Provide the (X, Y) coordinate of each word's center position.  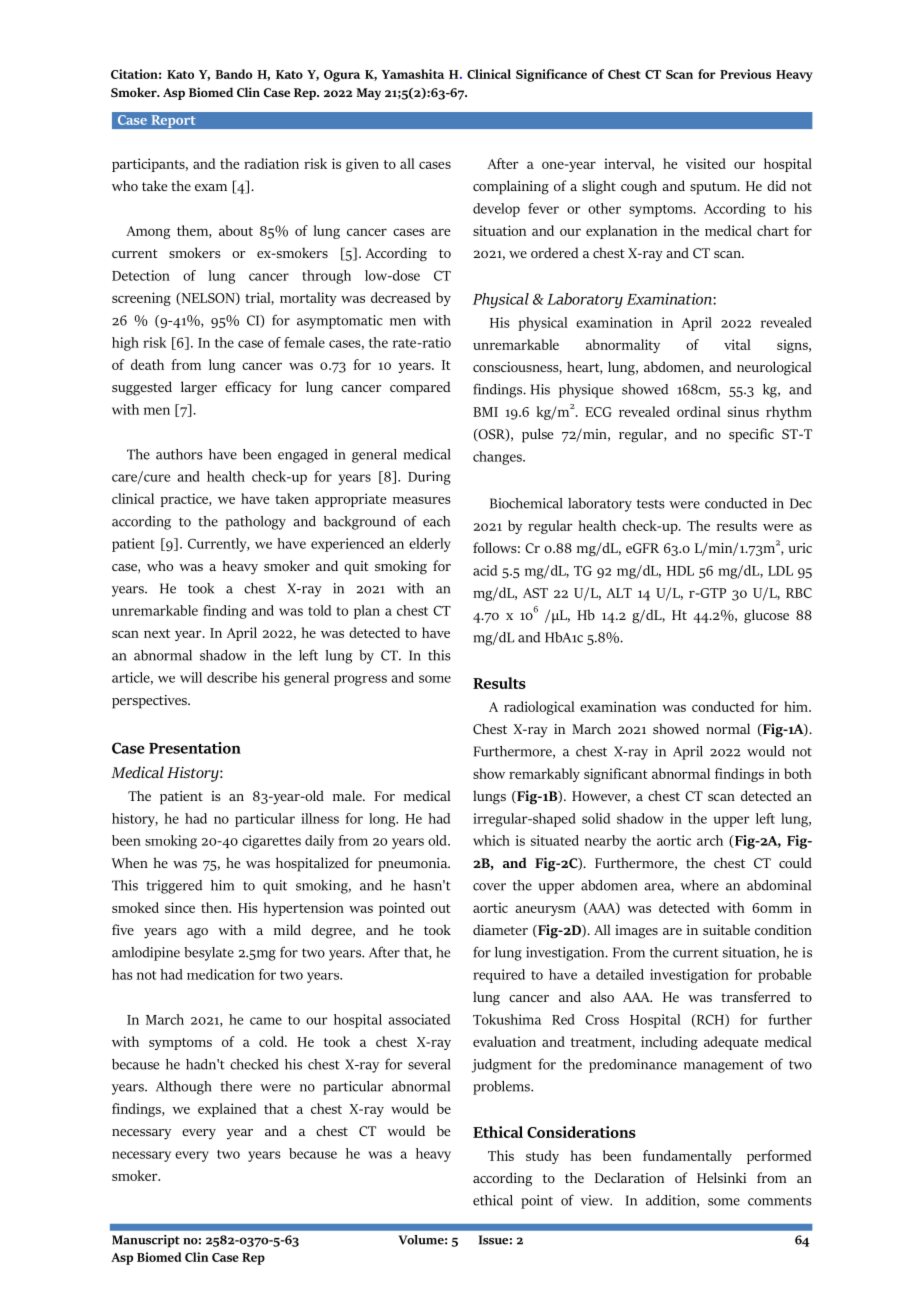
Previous (745, 74)
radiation (271, 163)
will (191, 677)
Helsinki (721, 1177)
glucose (766, 616)
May (368, 94)
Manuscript (146, 1241)
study (542, 1157)
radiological (539, 708)
